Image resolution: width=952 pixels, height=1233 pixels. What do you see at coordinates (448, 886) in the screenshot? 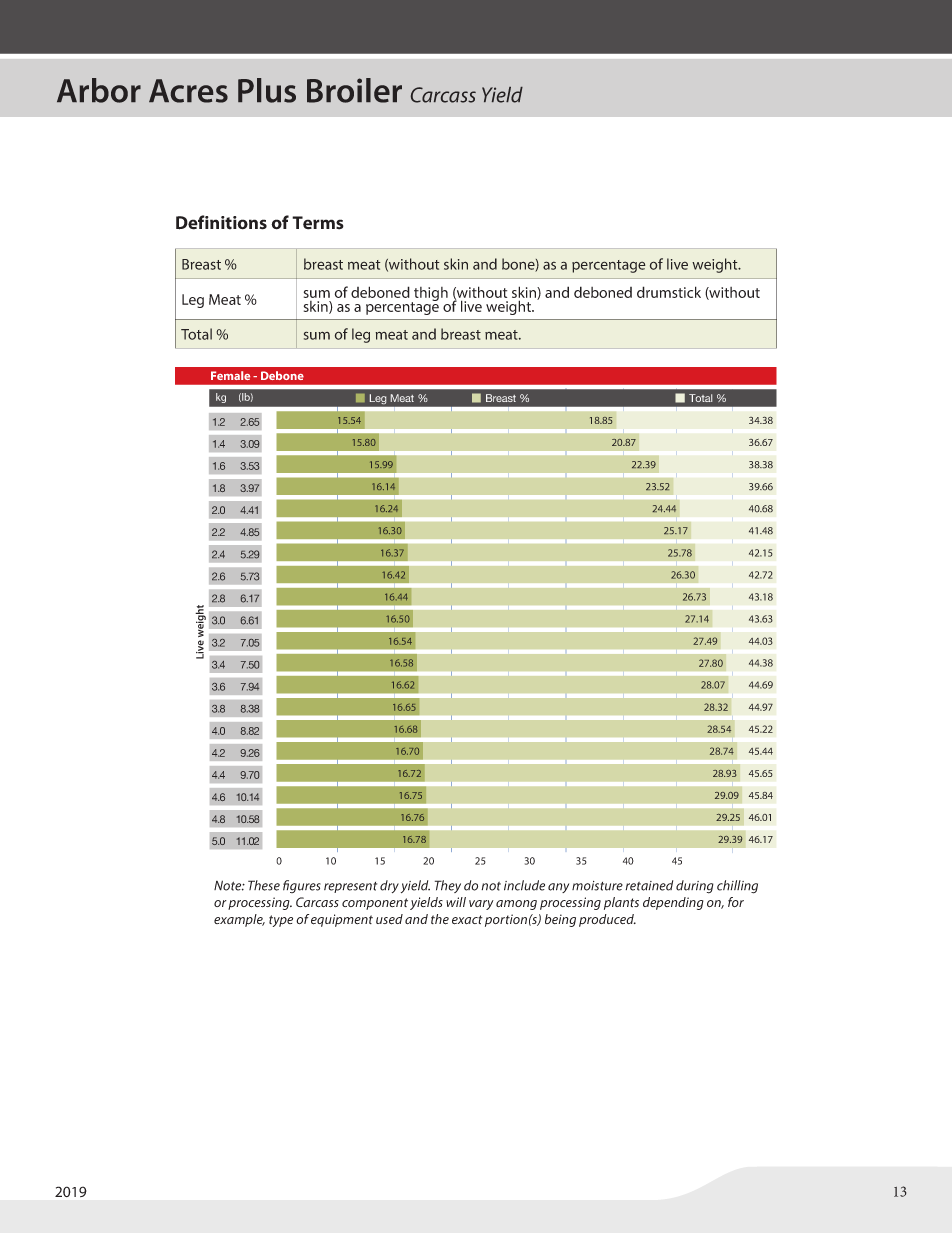
I see `They` at bounding box center [448, 886].
